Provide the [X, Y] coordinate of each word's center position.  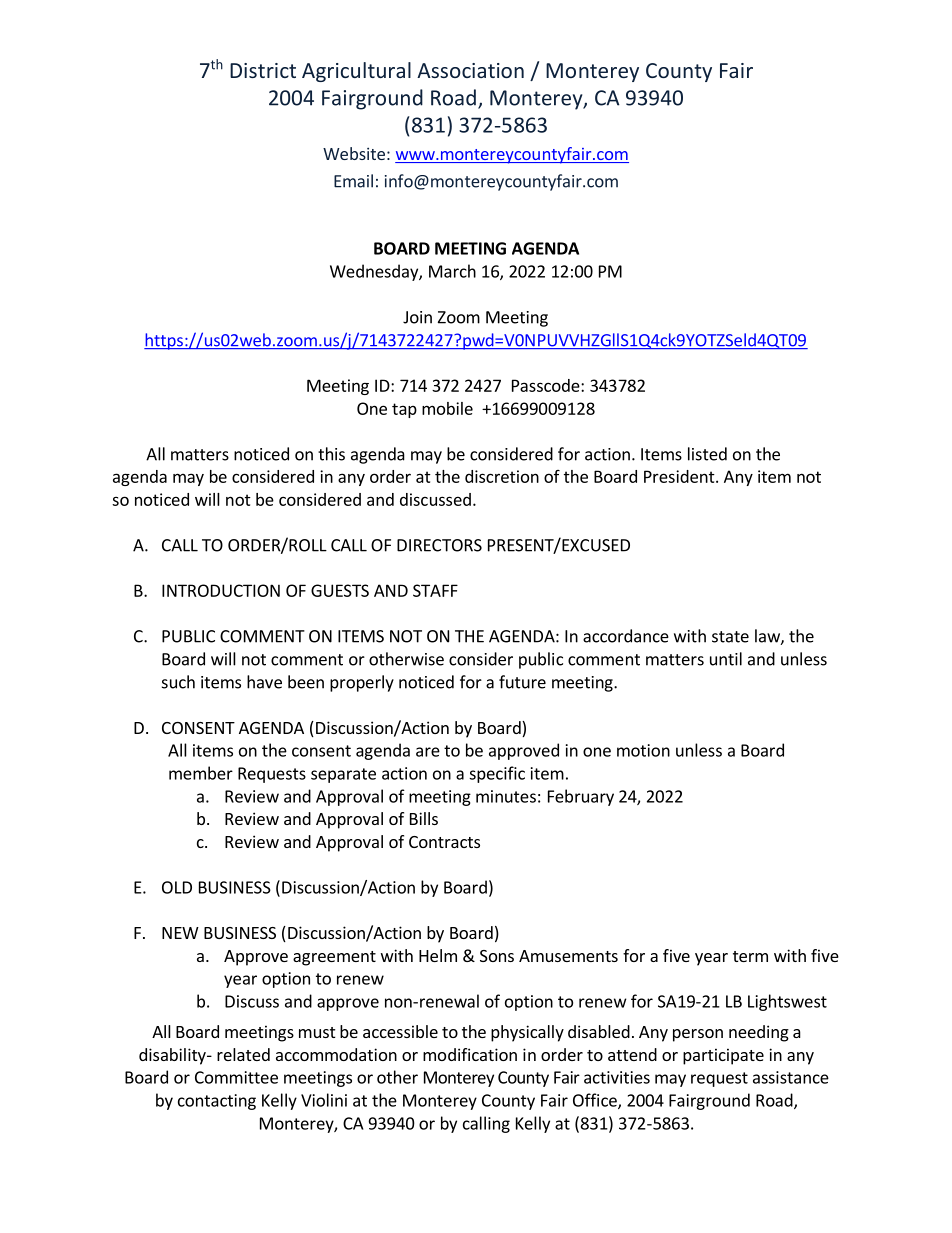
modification [470, 1054]
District [263, 70]
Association [470, 70]
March [452, 271]
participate [723, 1056]
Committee [236, 1077]
